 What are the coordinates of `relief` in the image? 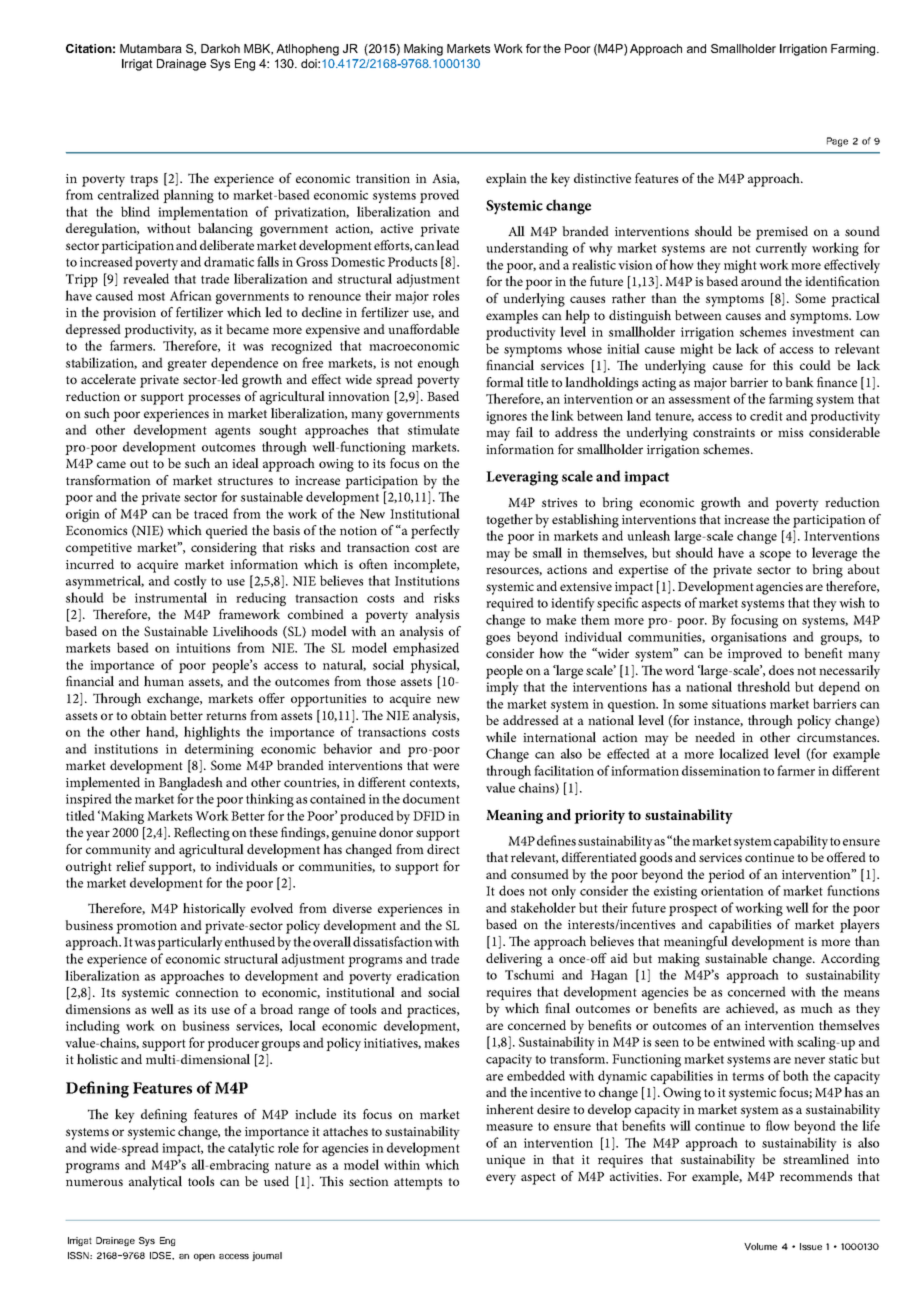 It's located at (131, 866).
